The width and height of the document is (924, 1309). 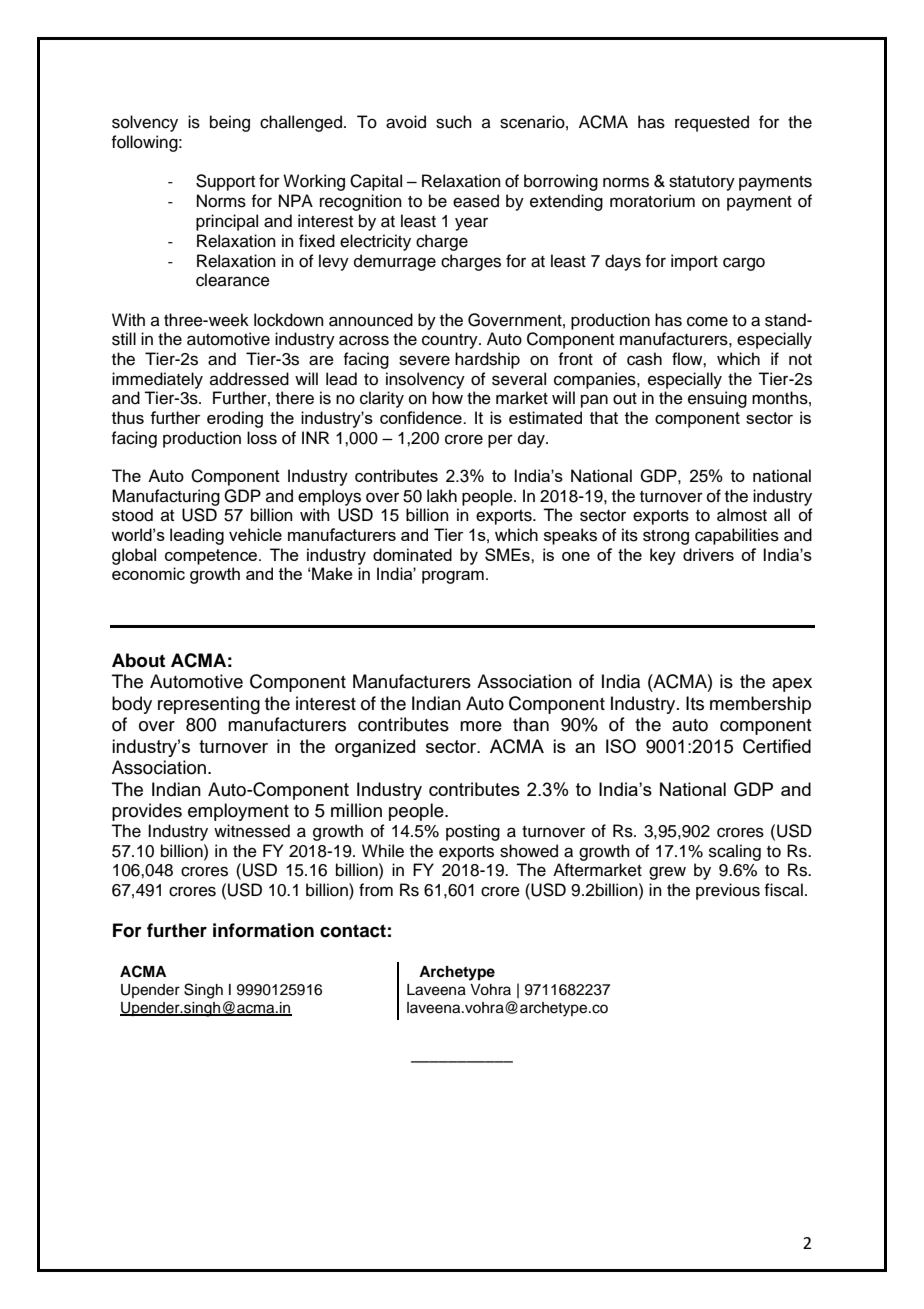 I want to click on being, so click(x=230, y=123).
